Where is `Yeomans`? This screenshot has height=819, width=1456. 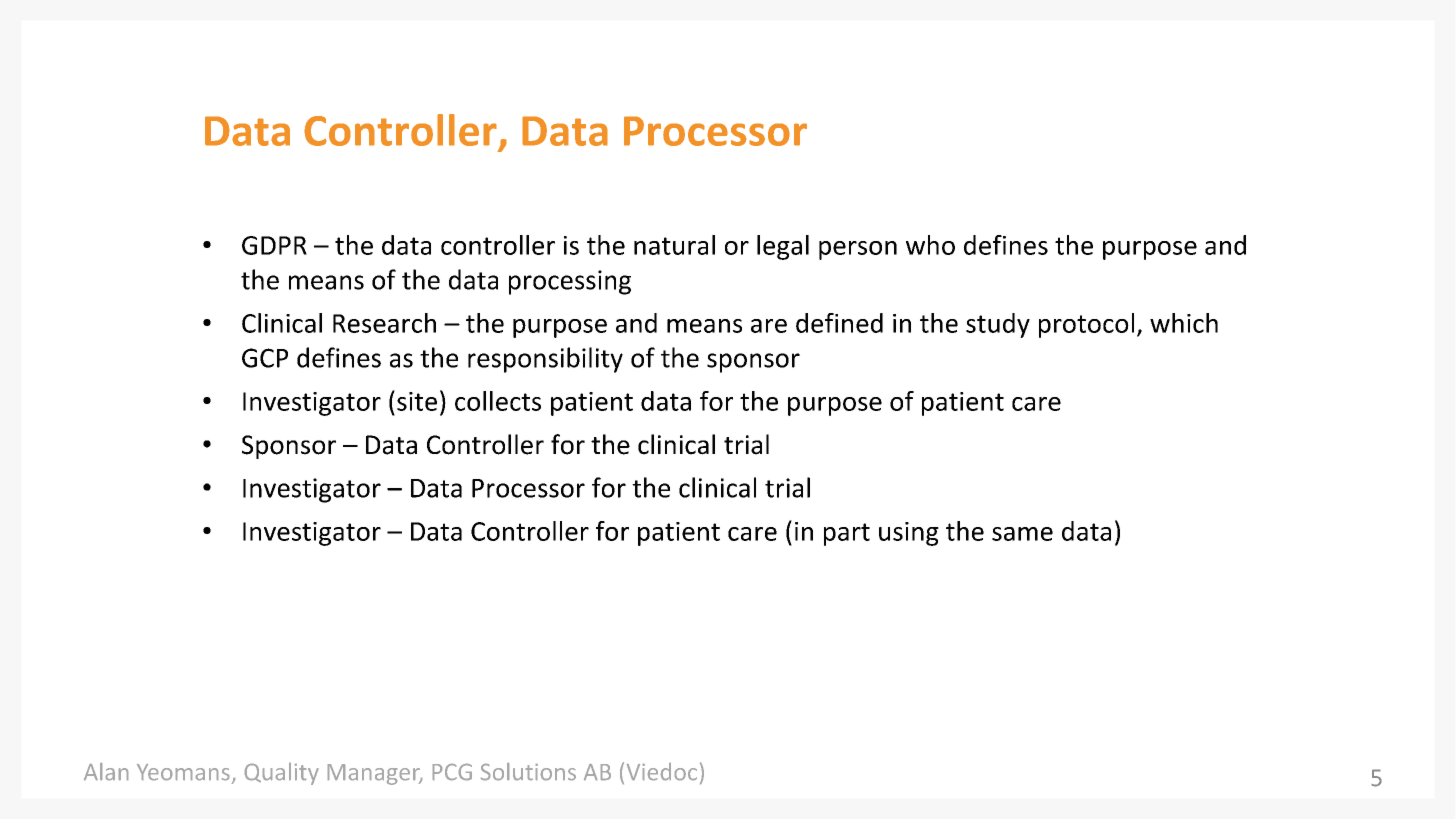 Yeomans is located at coordinates (183, 772).
